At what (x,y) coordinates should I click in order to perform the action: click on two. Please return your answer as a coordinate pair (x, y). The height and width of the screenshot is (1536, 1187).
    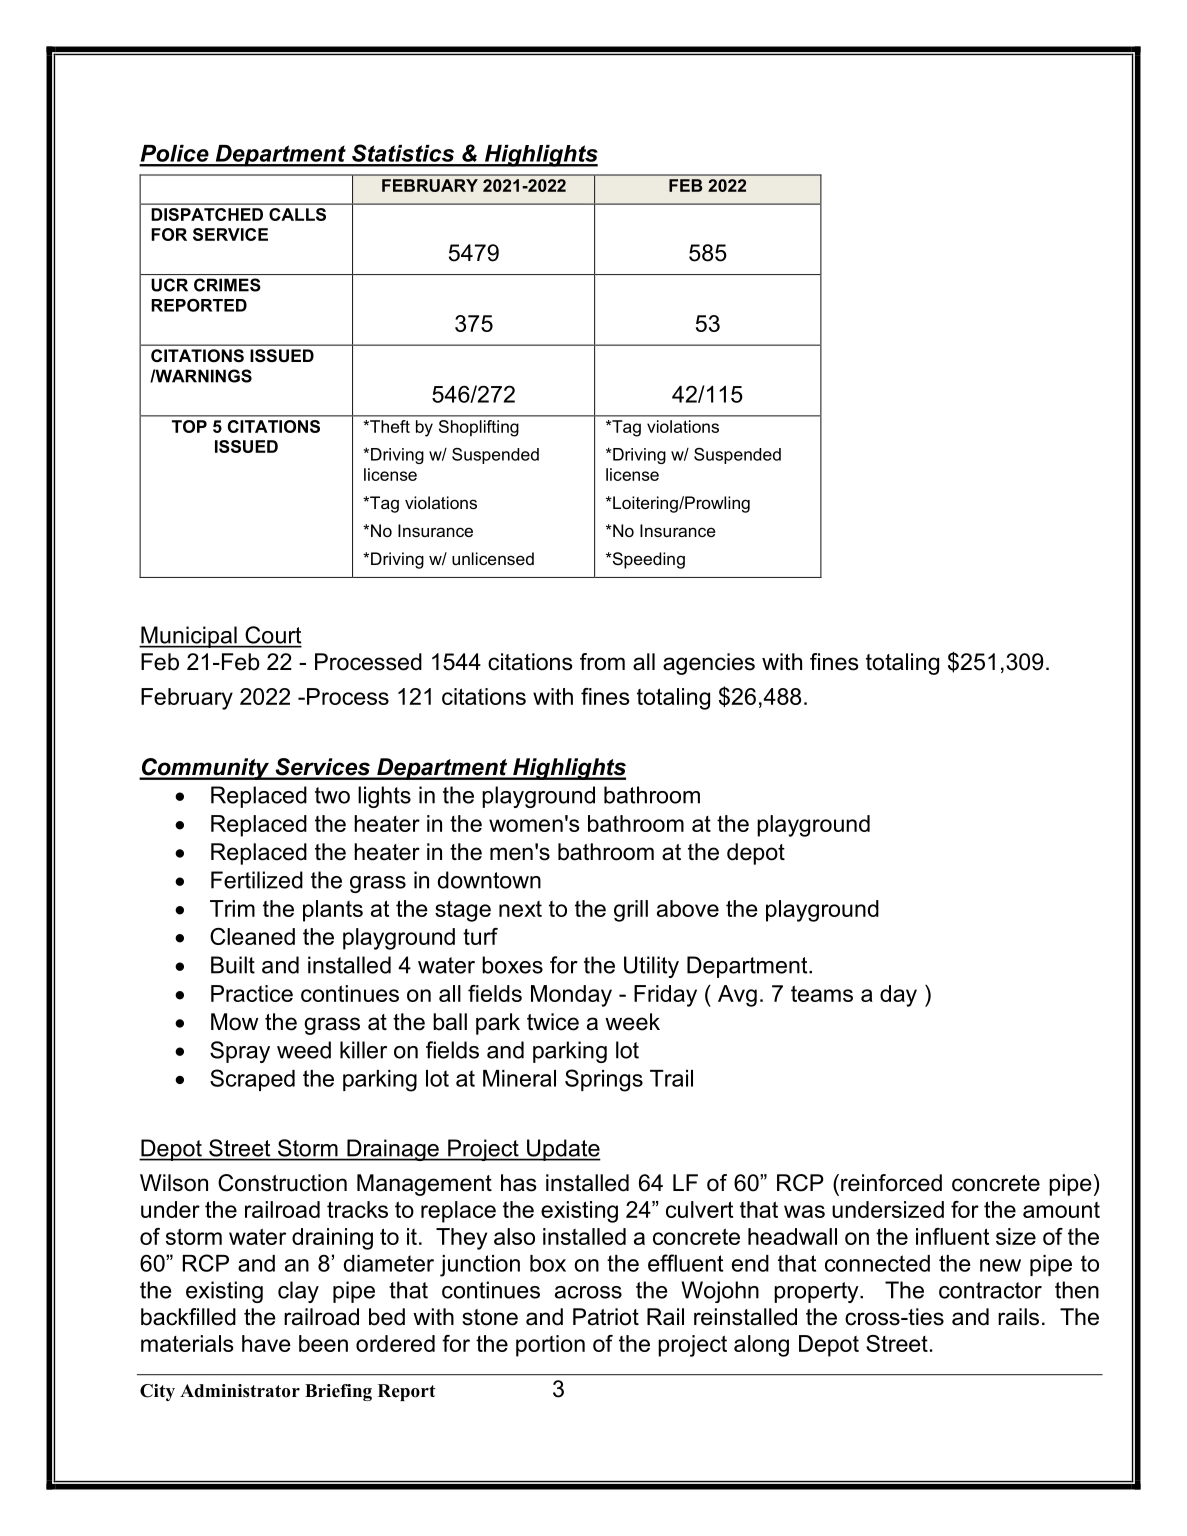
    Looking at the image, I should click on (332, 795).
